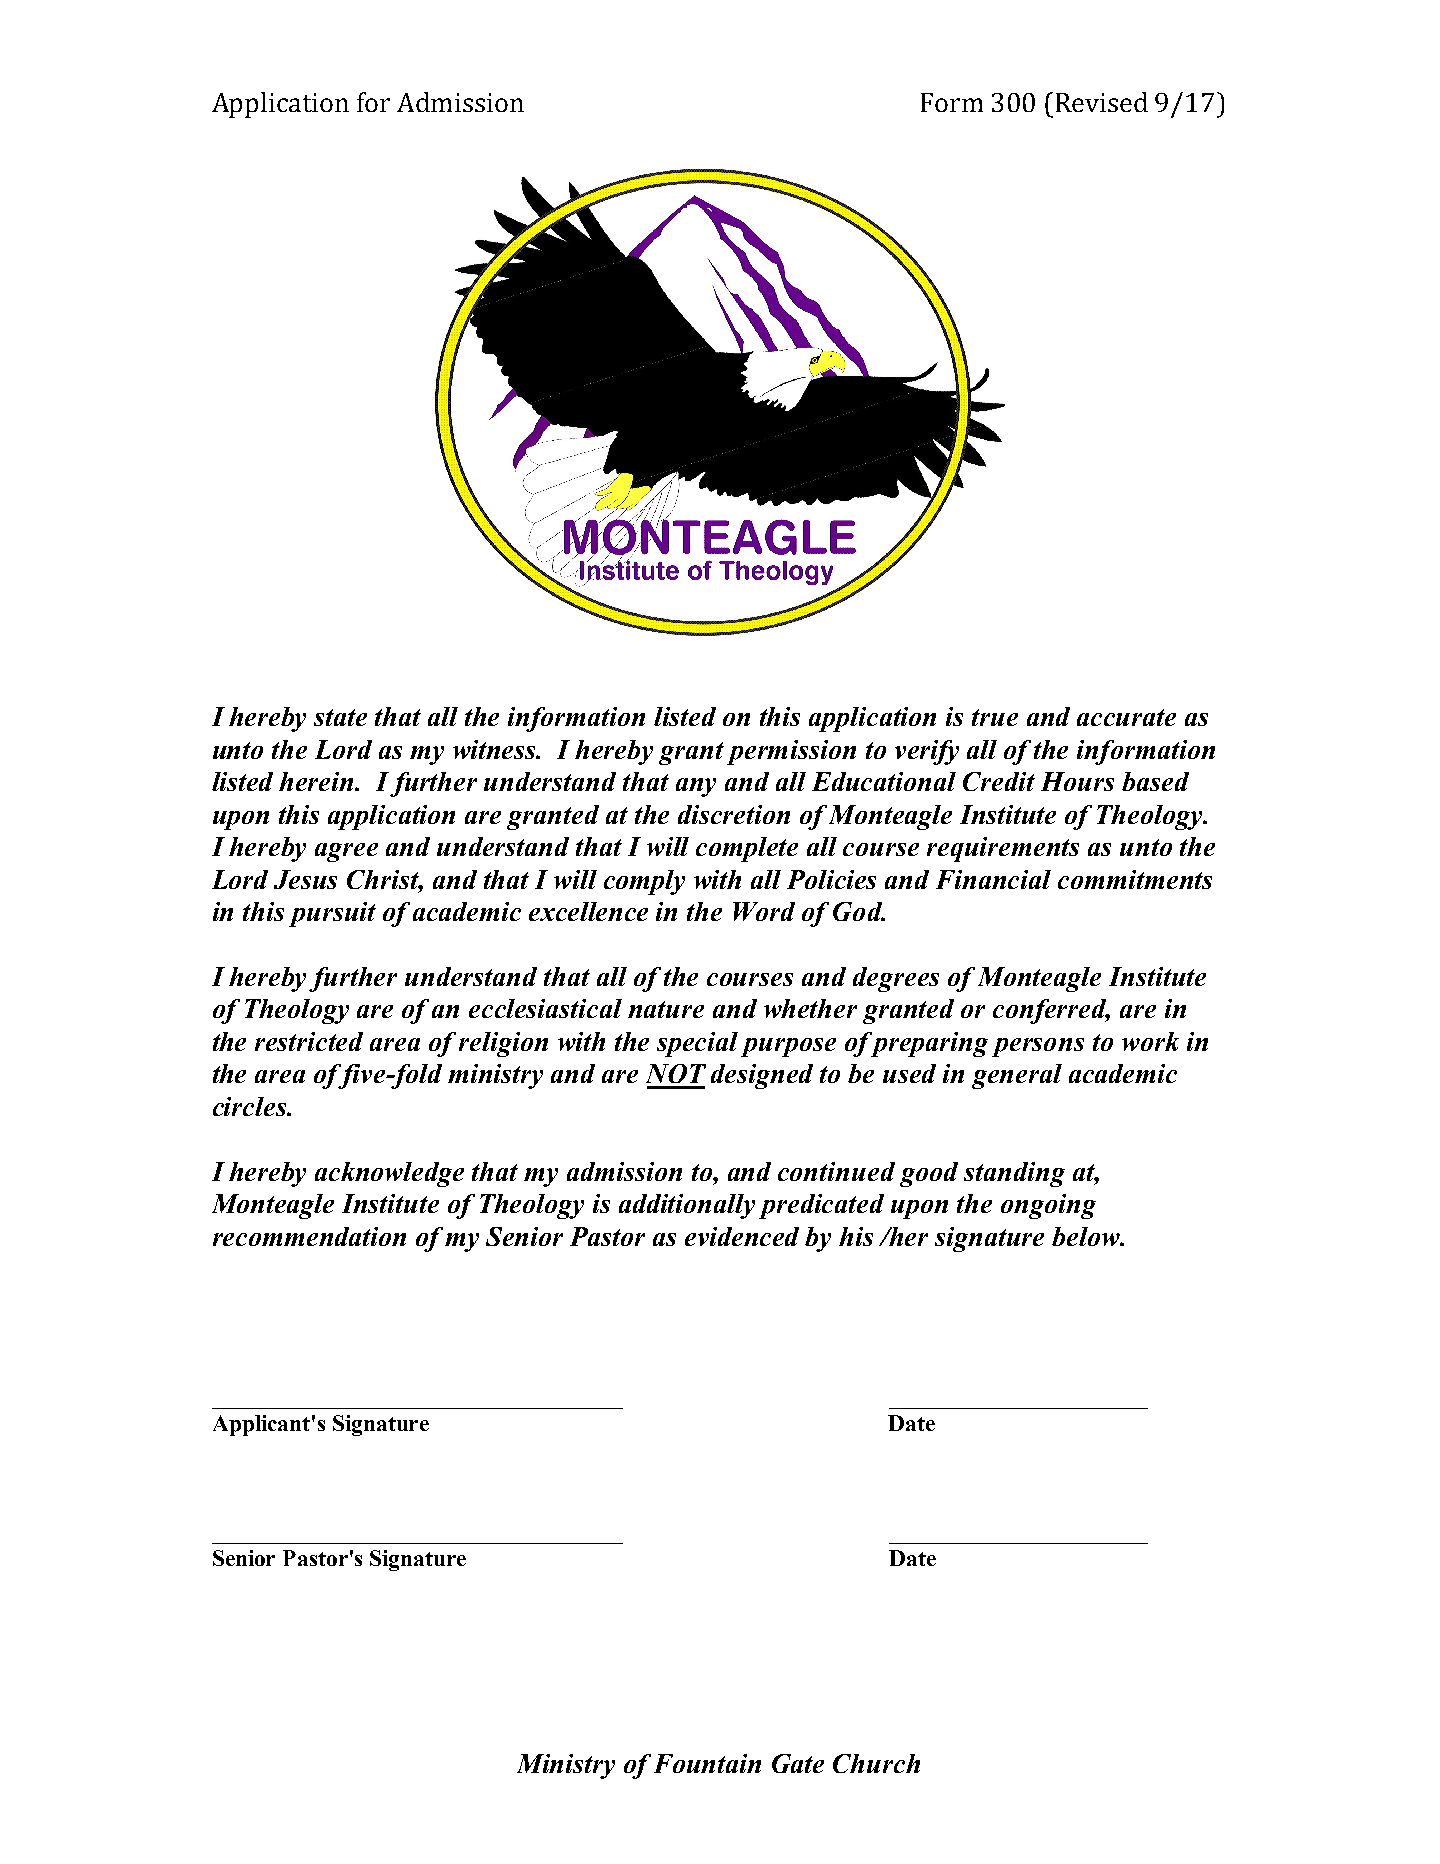 The height and width of the screenshot is (1864, 1440). I want to click on Gate, so click(798, 1763).
